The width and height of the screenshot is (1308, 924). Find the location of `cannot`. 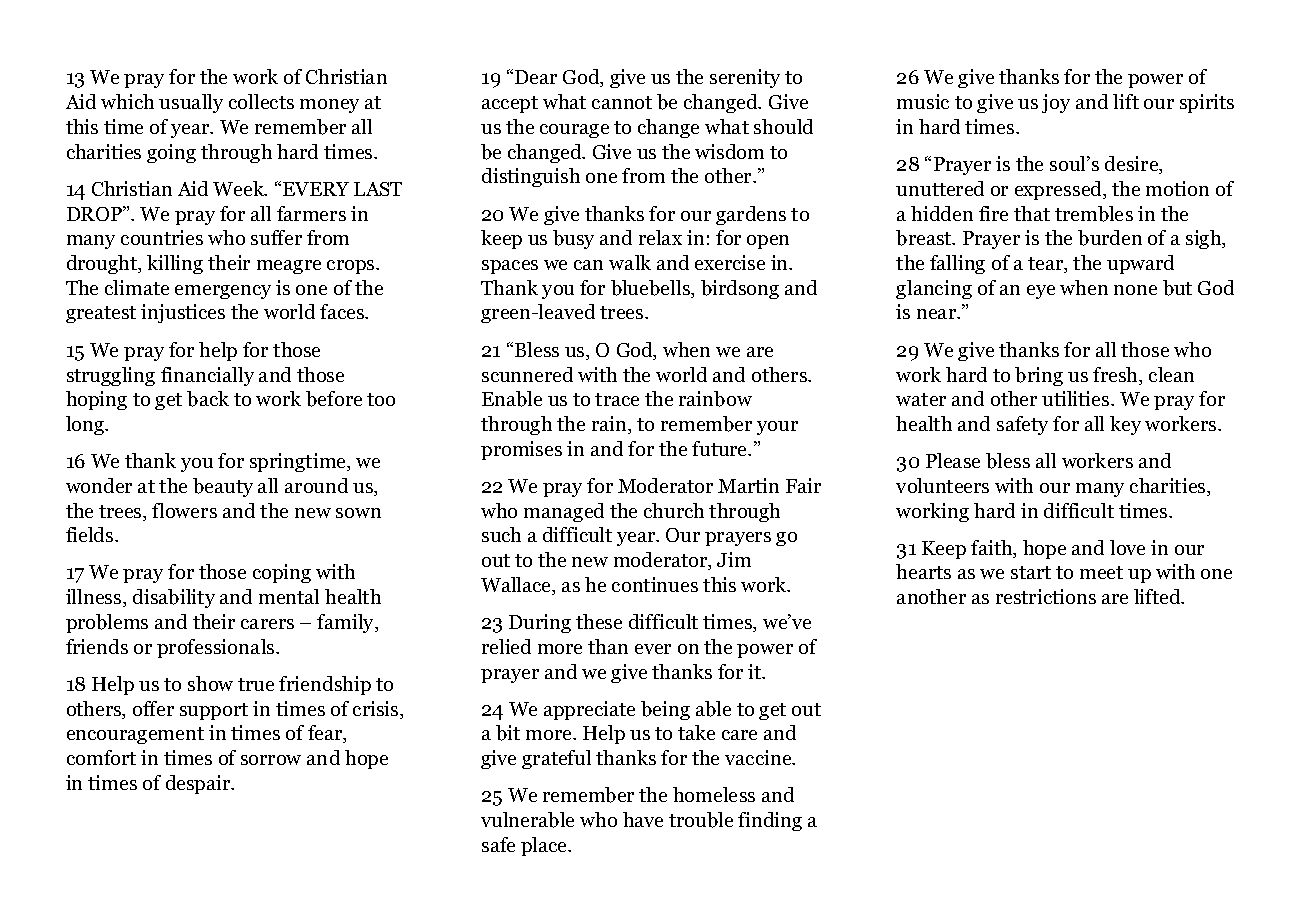

cannot is located at coordinates (622, 102).
